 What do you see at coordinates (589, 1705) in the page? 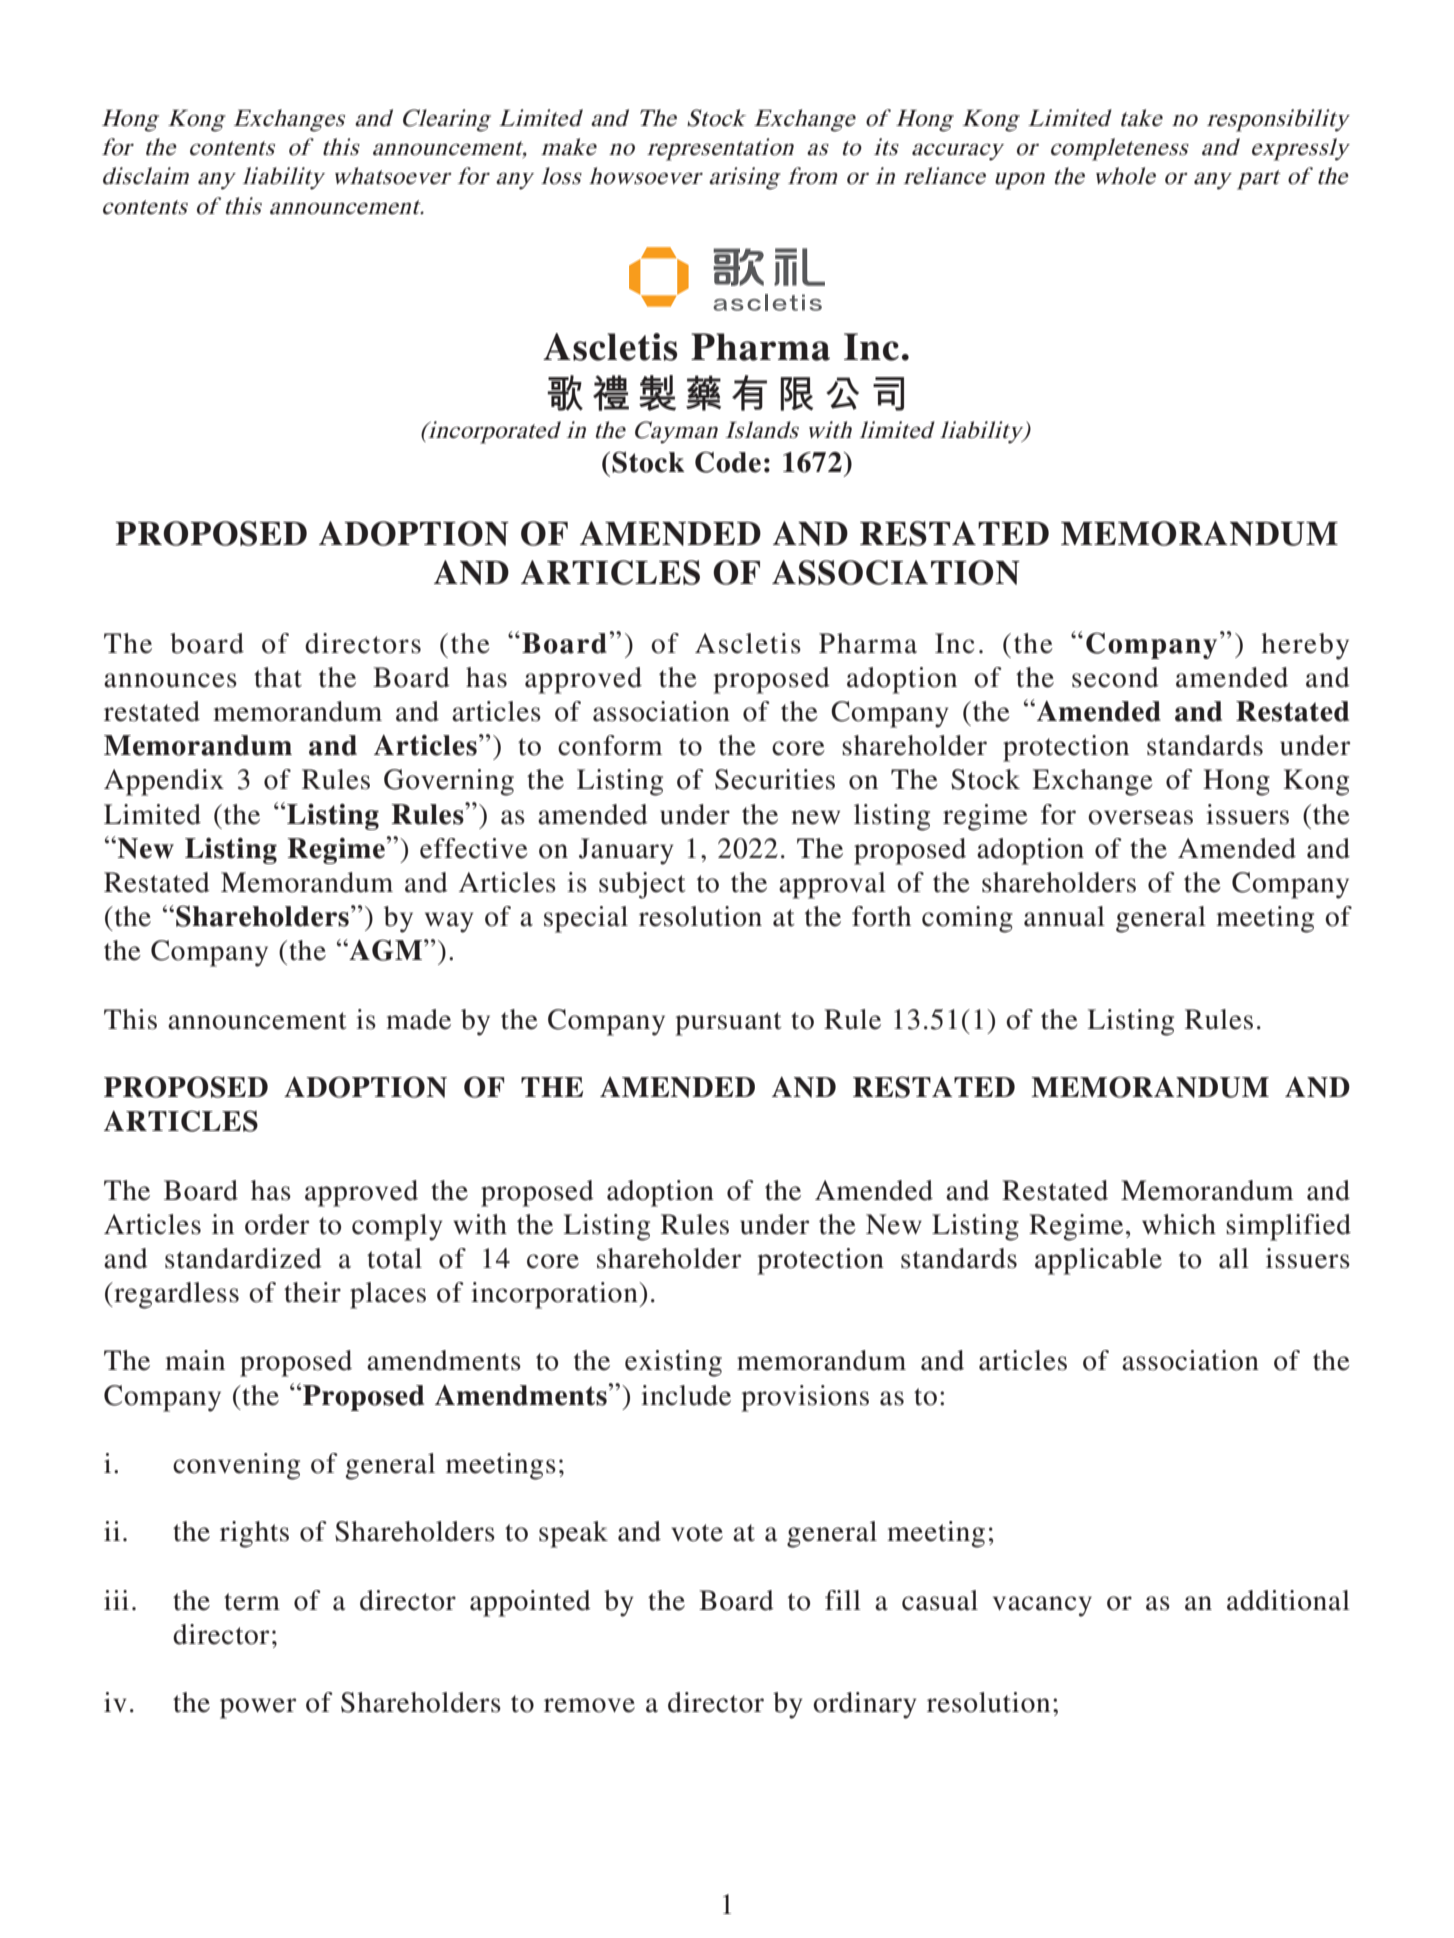
I see `remove` at bounding box center [589, 1705].
